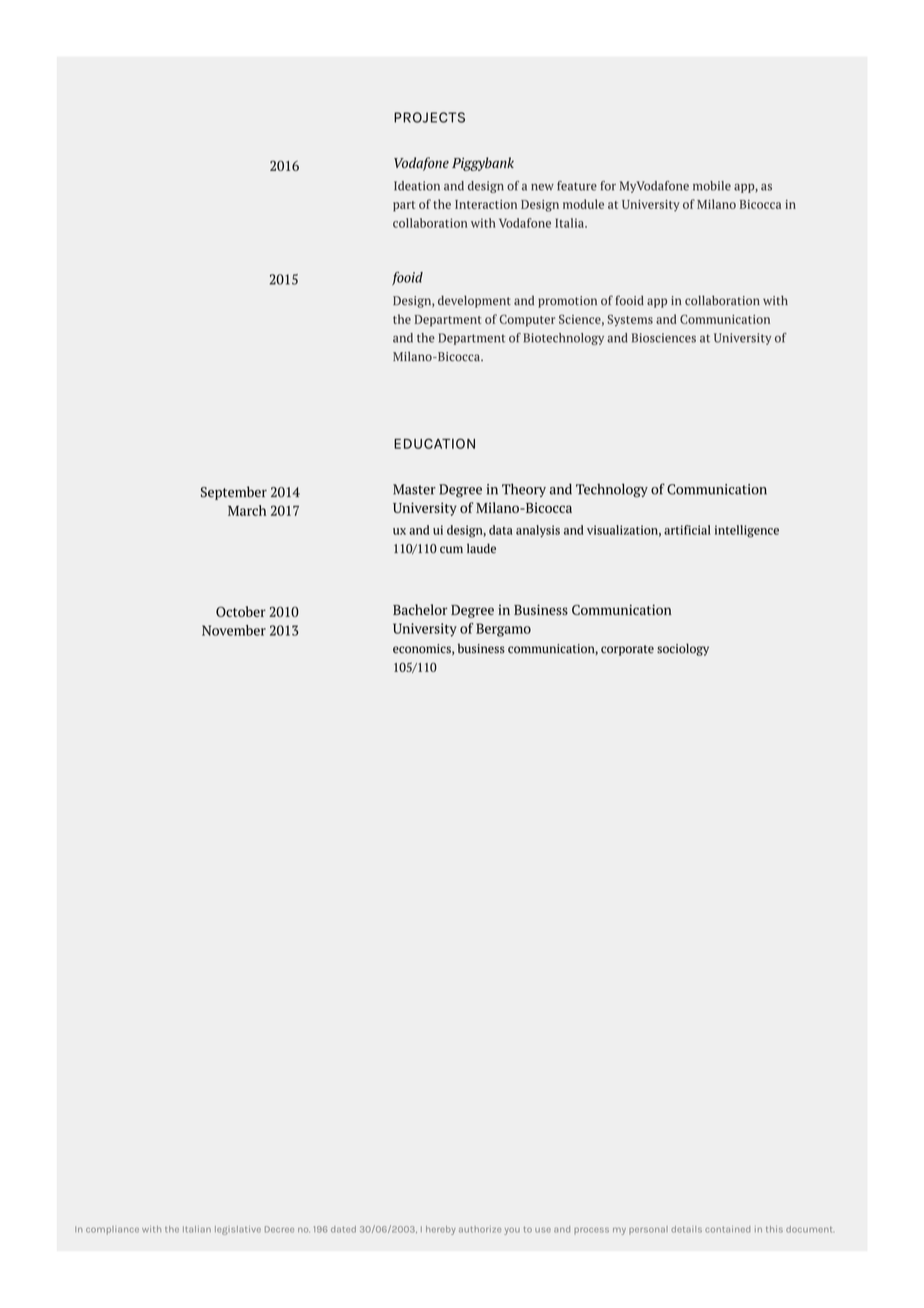 The height and width of the screenshot is (1308, 924). Describe the element at coordinates (480, 1229) in the screenshot. I see `authorize` at that location.
